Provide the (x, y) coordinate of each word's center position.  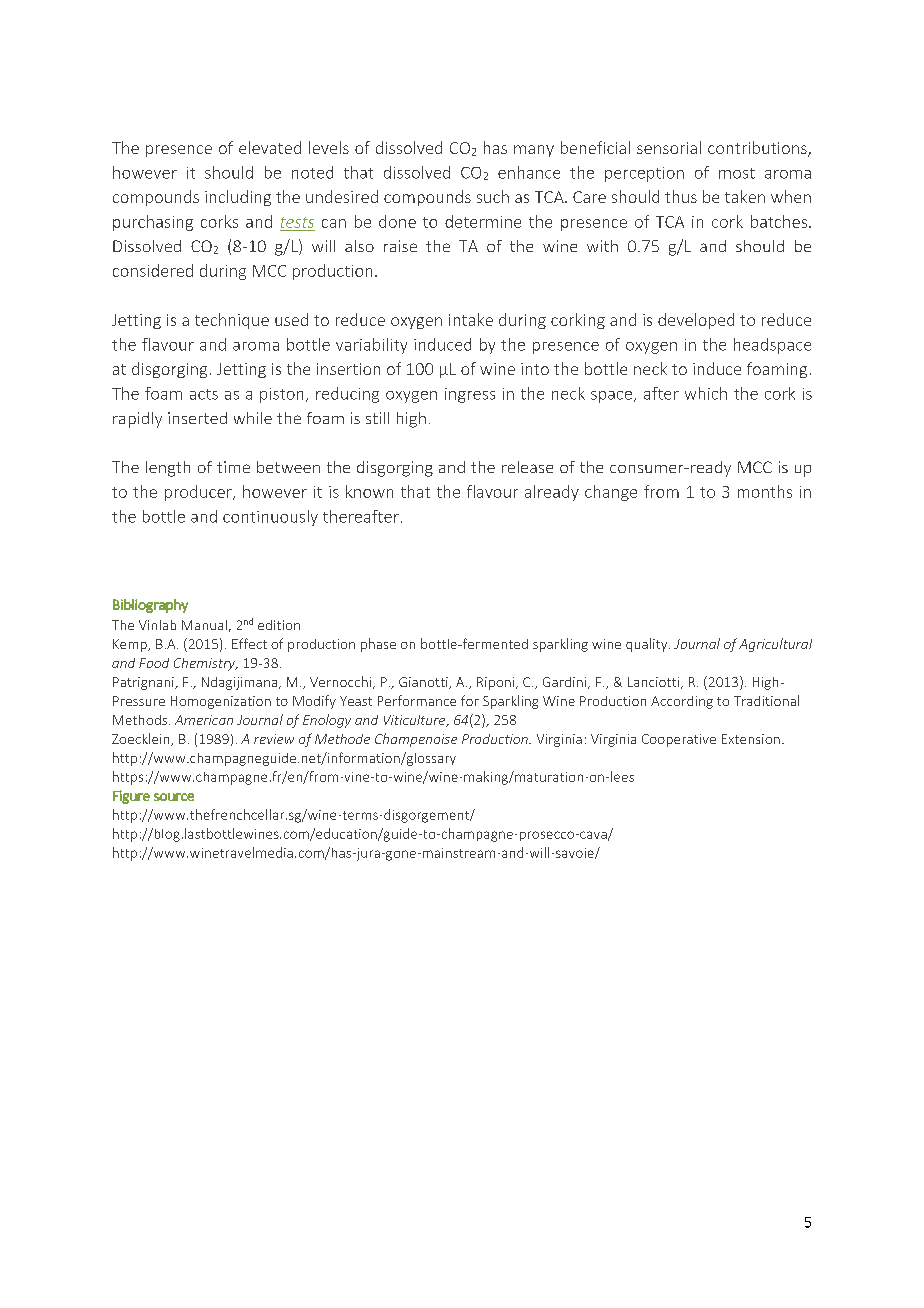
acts (204, 394)
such (493, 196)
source (174, 797)
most (737, 173)
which (706, 393)
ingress (470, 395)
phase (378, 645)
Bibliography (150, 606)
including (238, 198)
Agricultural (775, 645)
